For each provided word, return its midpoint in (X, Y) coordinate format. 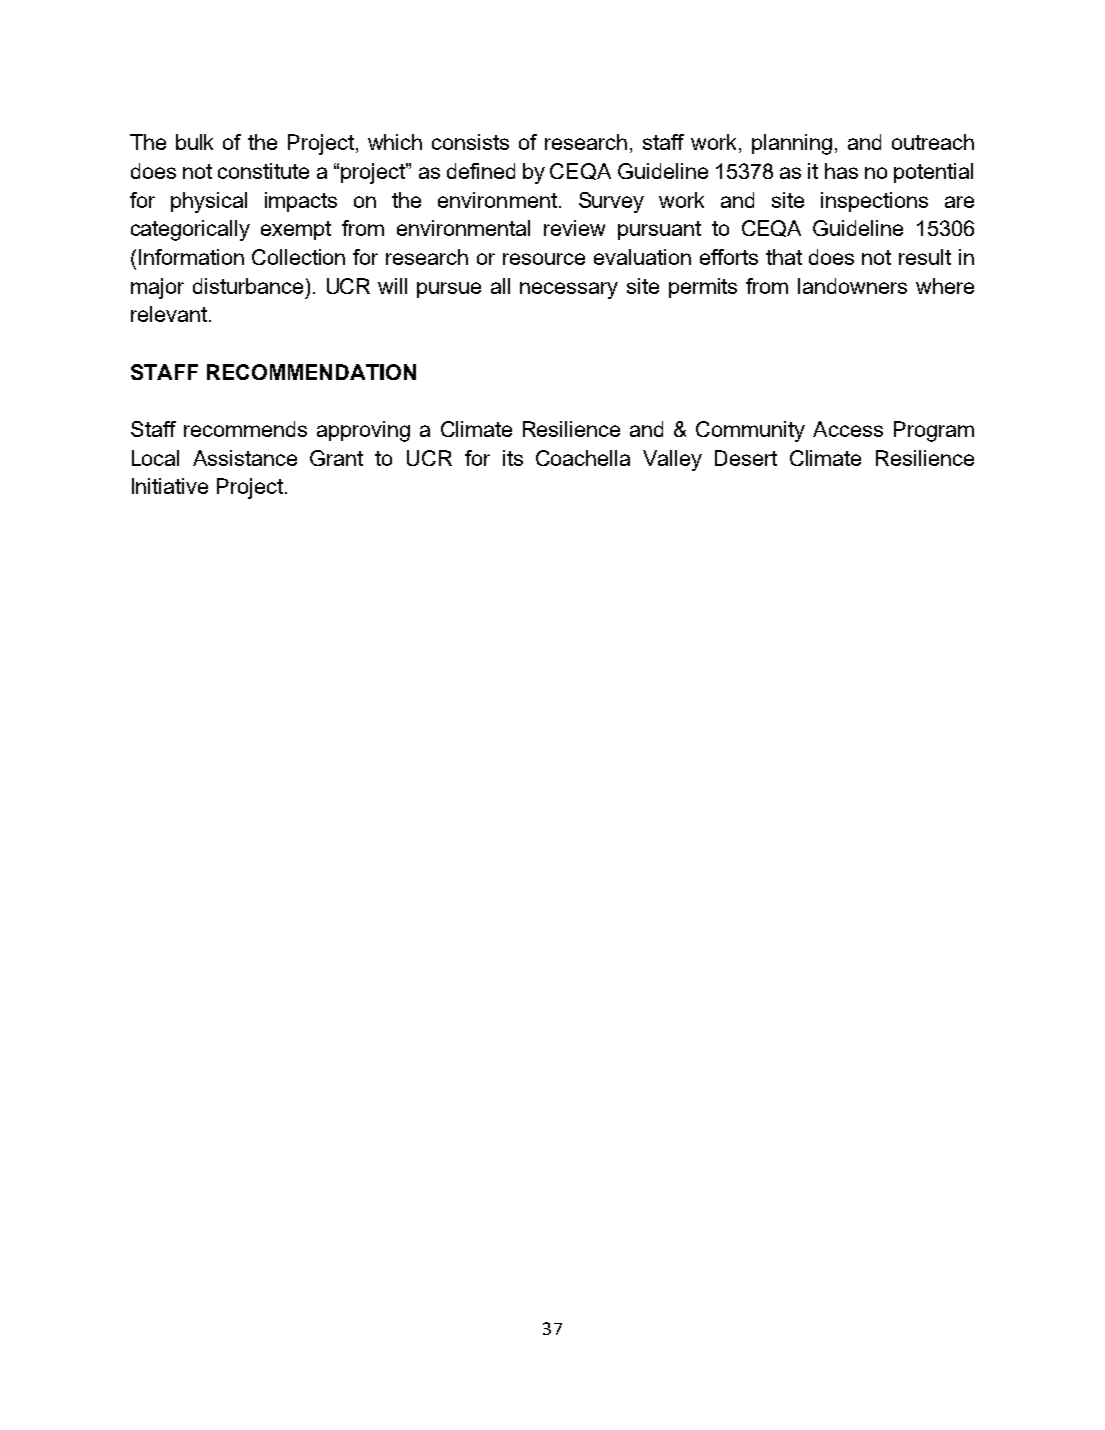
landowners (852, 286)
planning (792, 144)
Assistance (245, 458)
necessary (569, 290)
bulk (194, 142)
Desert (746, 458)
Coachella (583, 458)
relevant (170, 314)
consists (470, 142)
